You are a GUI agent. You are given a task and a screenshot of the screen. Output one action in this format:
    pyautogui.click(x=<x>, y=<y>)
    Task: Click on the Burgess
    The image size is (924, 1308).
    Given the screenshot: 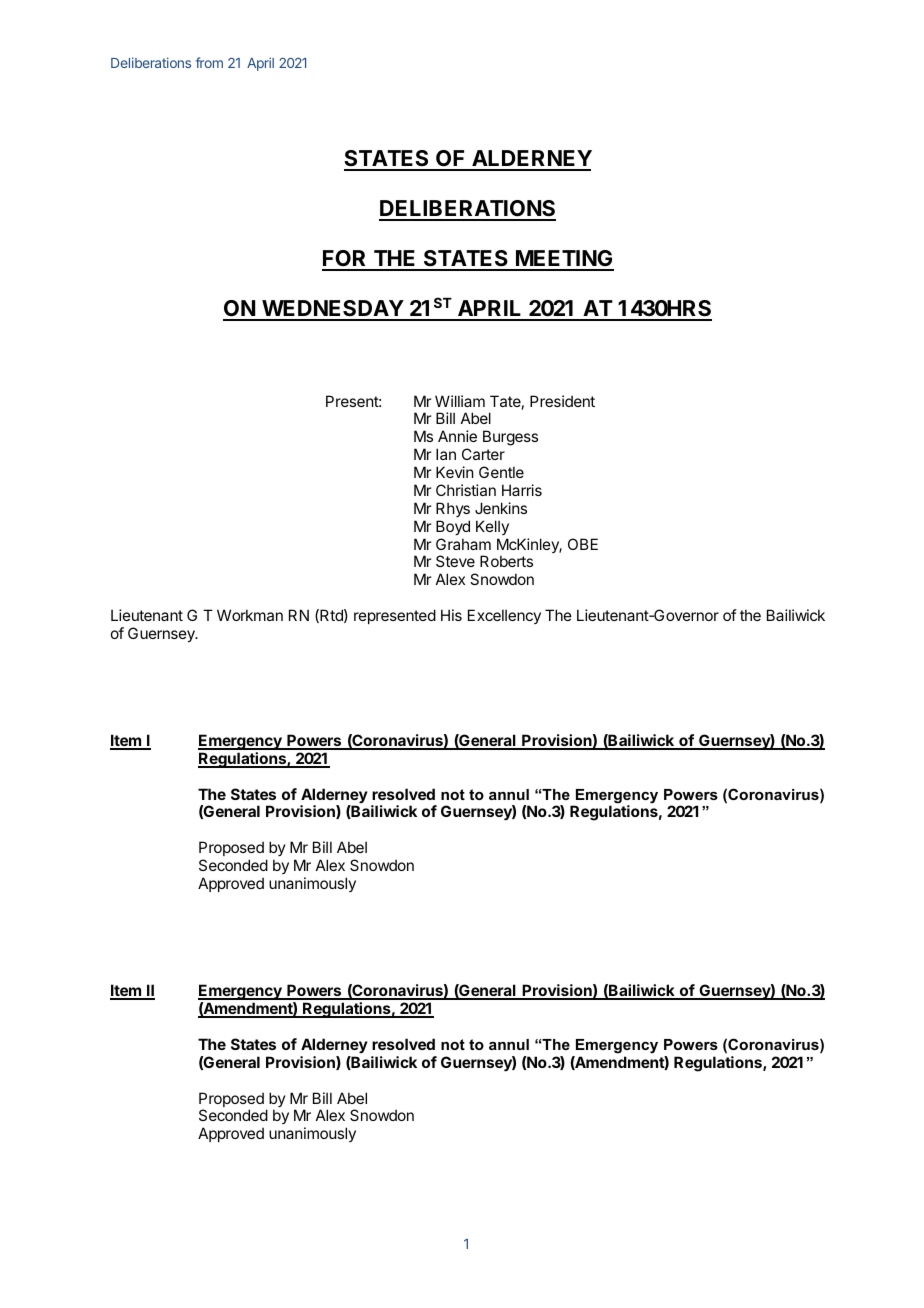 What is the action you would take?
    pyautogui.click(x=510, y=438)
